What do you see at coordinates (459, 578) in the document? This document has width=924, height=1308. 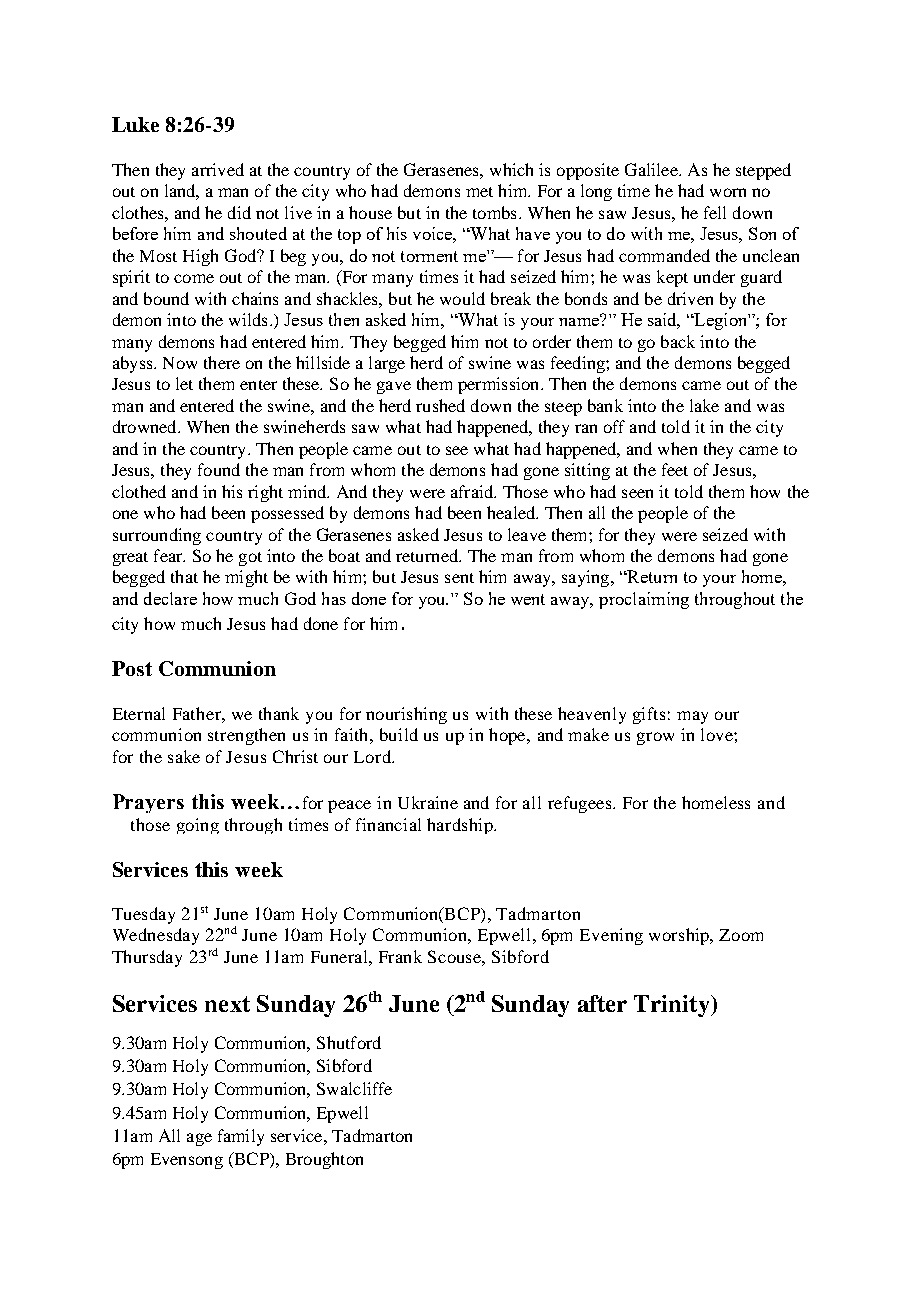 I see `sent` at bounding box center [459, 578].
